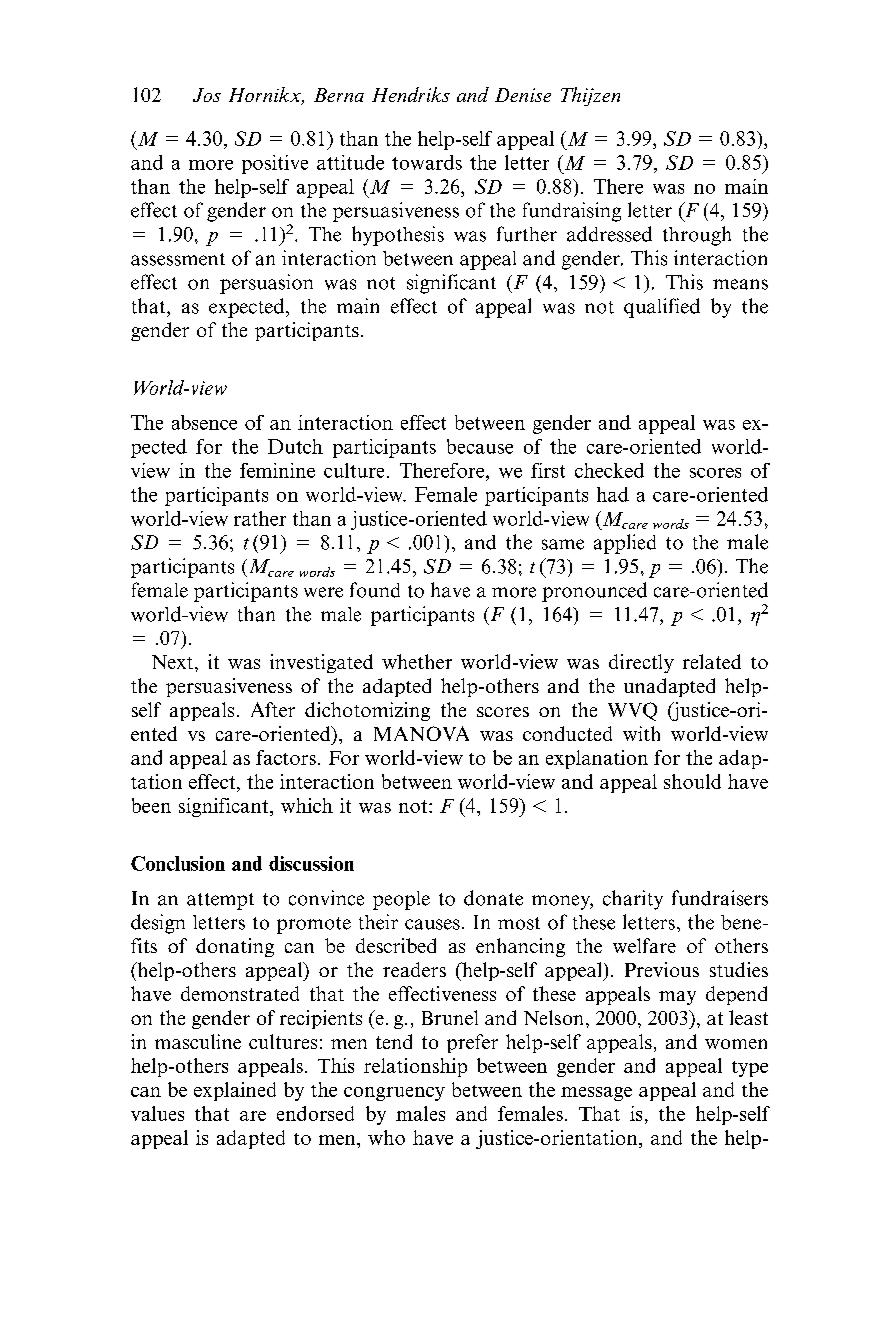  I want to click on towards, so click(427, 162).
